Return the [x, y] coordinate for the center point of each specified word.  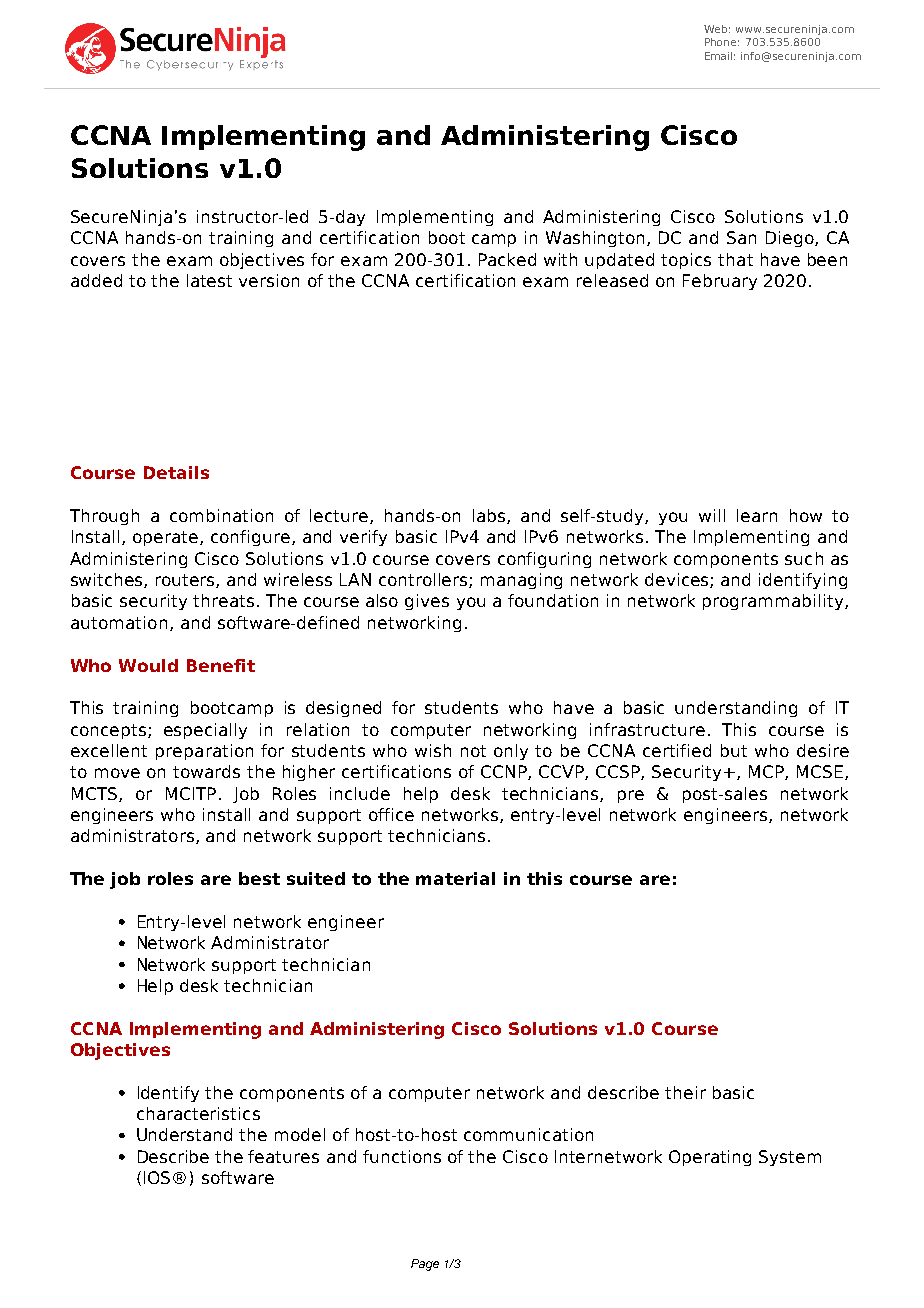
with [560, 259]
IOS [157, 1177]
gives [427, 602]
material [455, 878]
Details [176, 472]
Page [425, 1265]
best [259, 878]
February [720, 282]
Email [720, 56]
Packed [507, 259]
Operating [710, 1158]
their [685, 1092]
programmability [774, 602]
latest [209, 280]
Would [148, 665]
